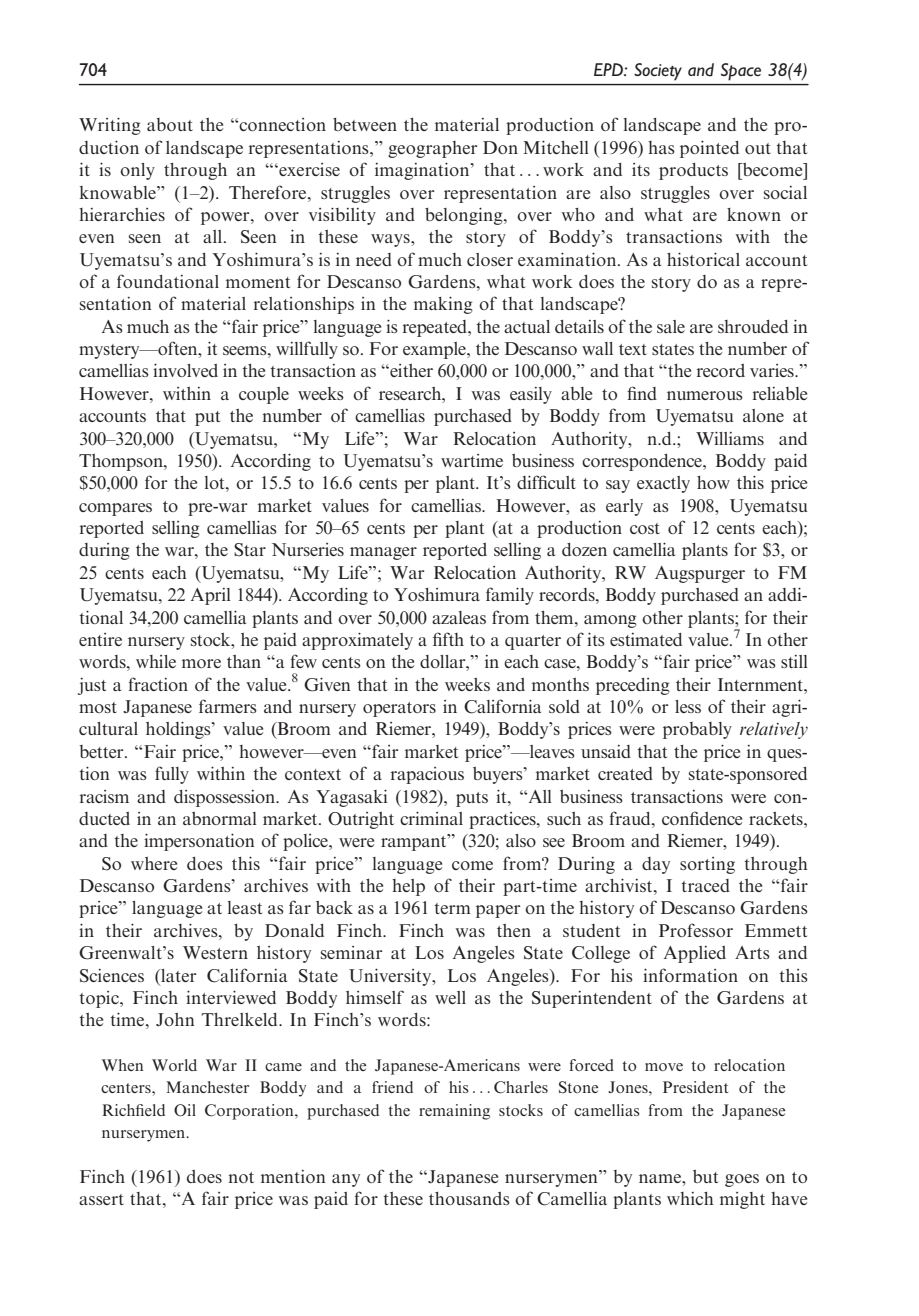 The image size is (919, 1316). Describe the element at coordinates (154, 863) in the screenshot. I see `where` at that location.
